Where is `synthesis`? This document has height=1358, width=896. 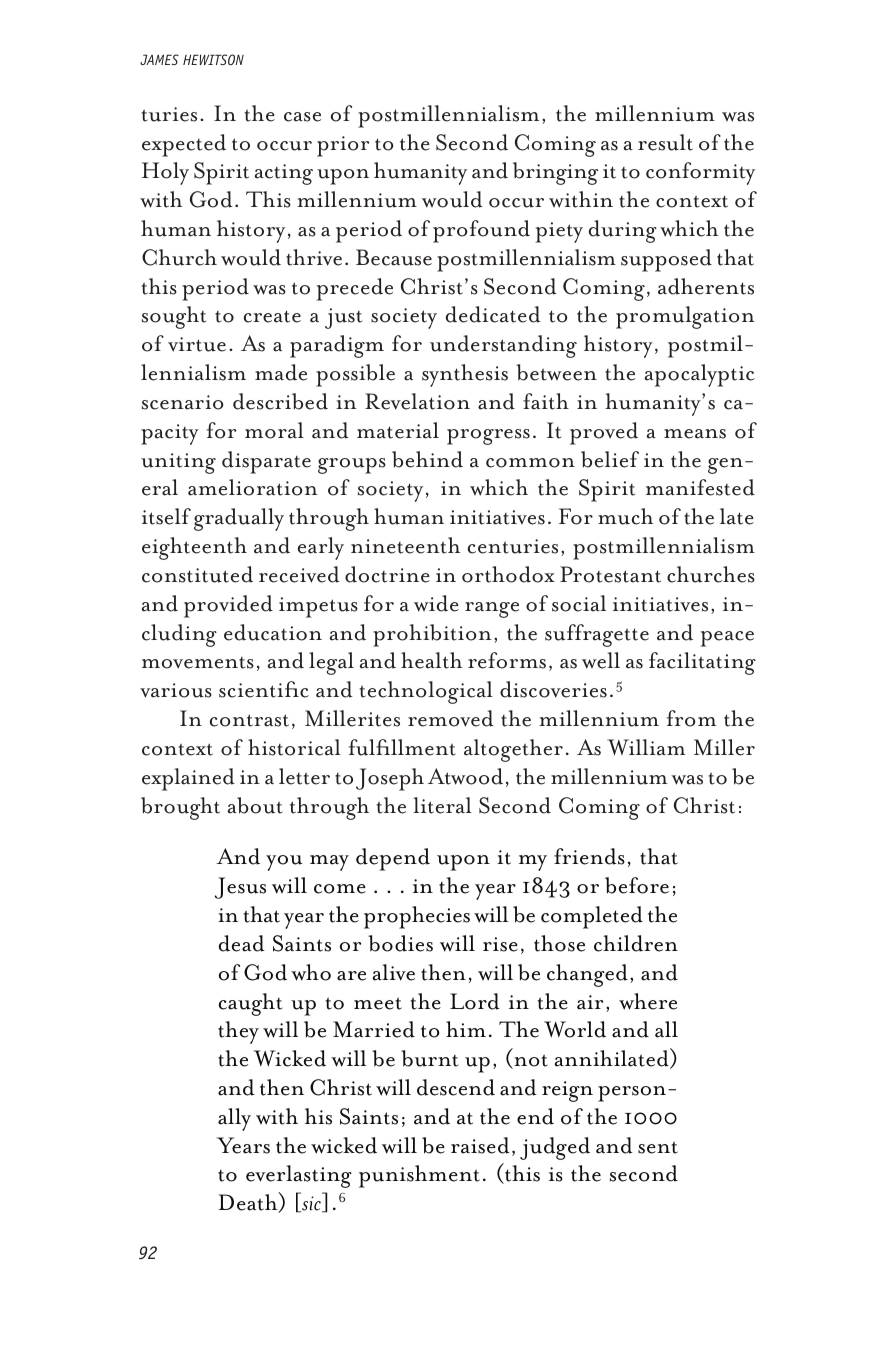 synthesis is located at coordinates (465, 375).
